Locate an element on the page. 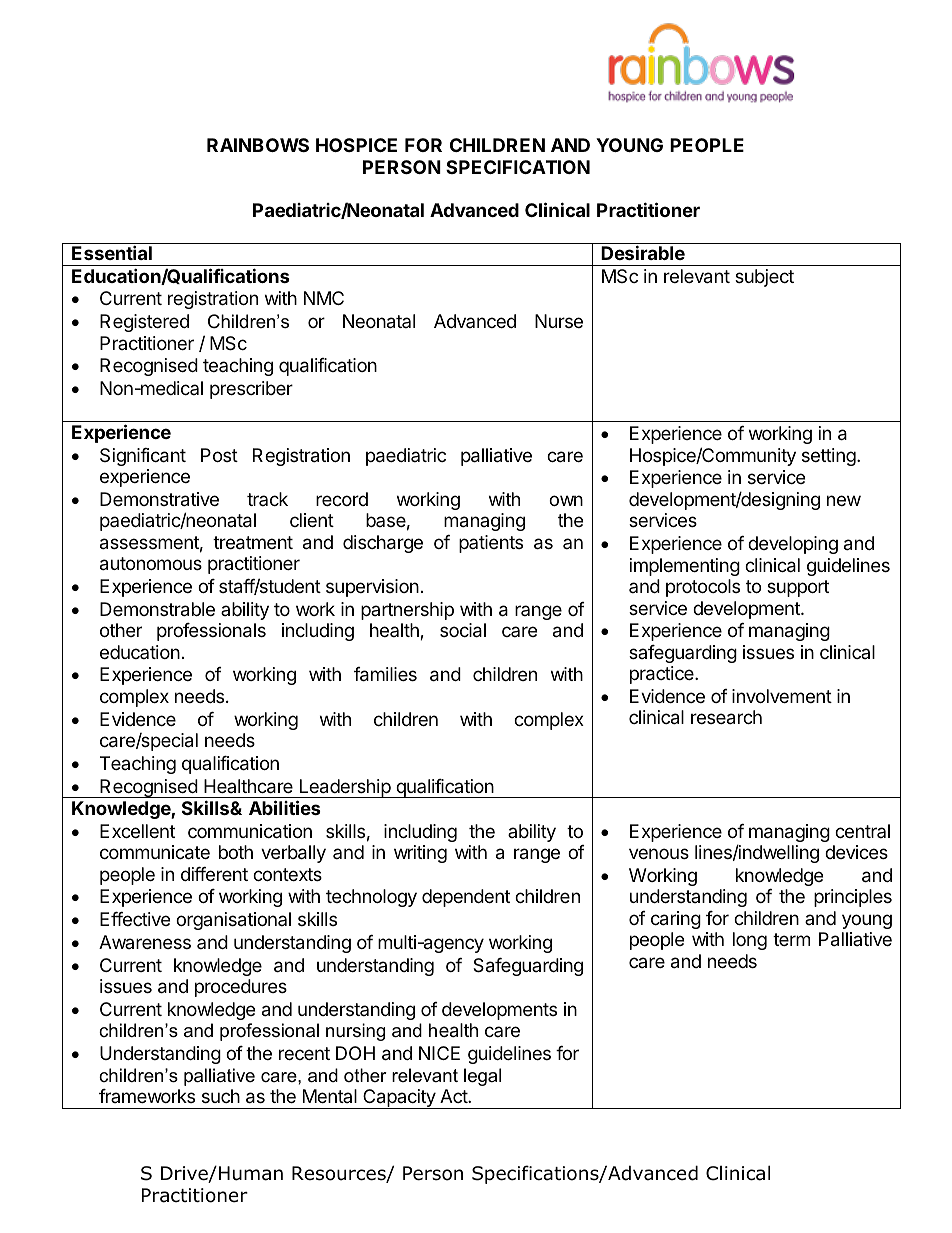 This page has height=1233, width=952. subject is located at coordinates (764, 278).
